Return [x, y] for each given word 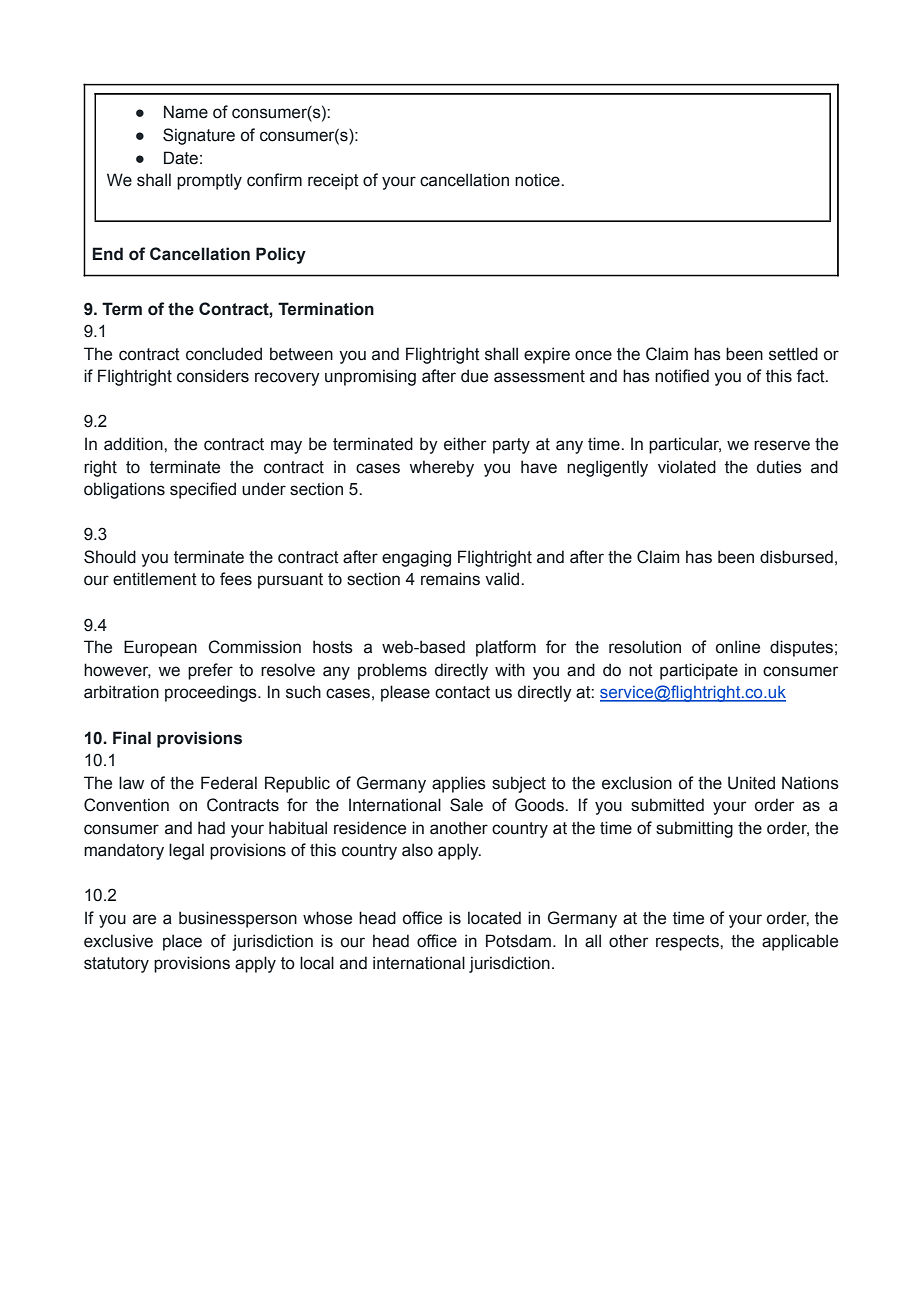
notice [538, 180]
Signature [199, 136]
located [494, 918]
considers [213, 376]
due [474, 376]
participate [699, 671]
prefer [210, 671]
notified [682, 376]
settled [793, 354]
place [182, 942]
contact [462, 692]
